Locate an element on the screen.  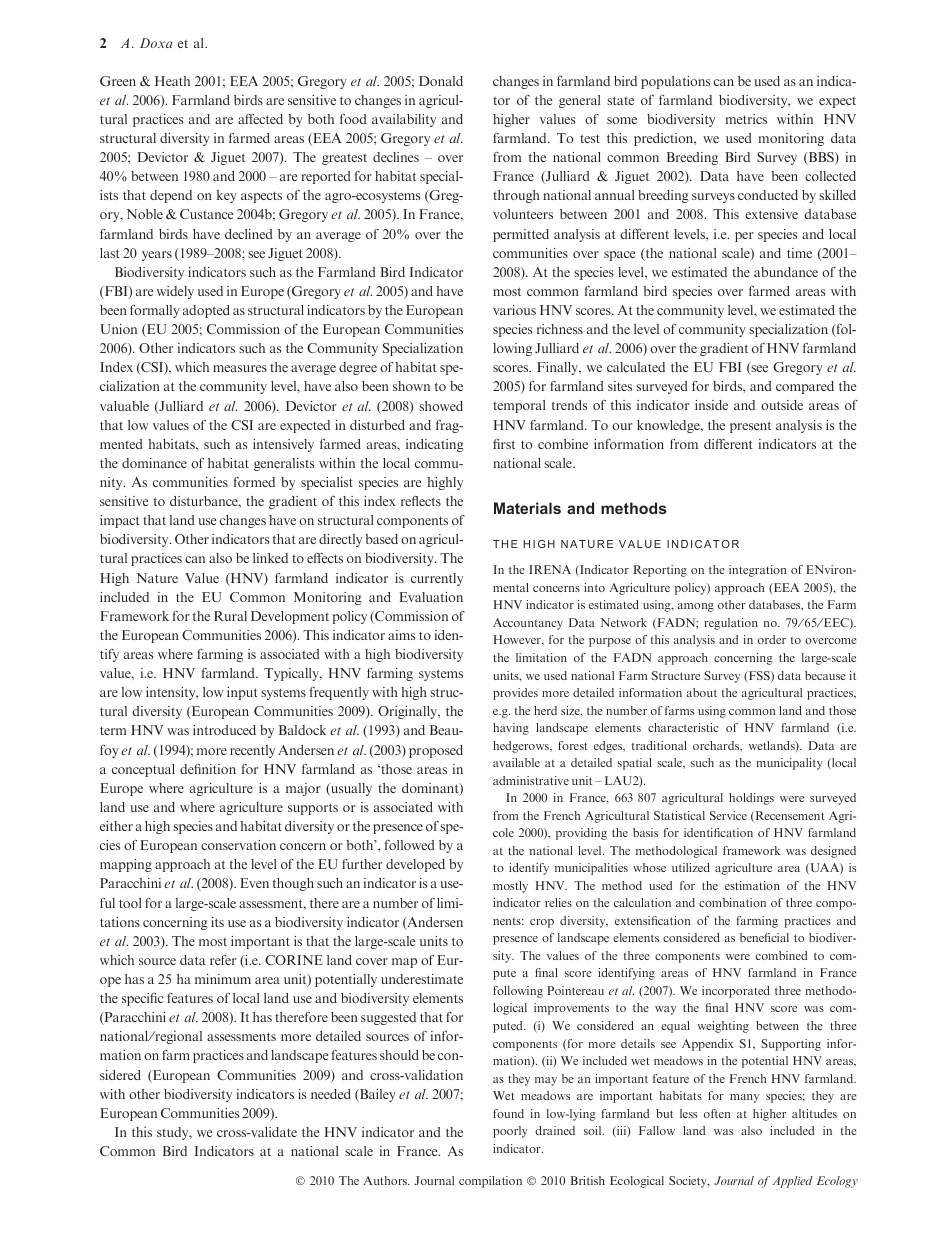
developed is located at coordinates (415, 865).
